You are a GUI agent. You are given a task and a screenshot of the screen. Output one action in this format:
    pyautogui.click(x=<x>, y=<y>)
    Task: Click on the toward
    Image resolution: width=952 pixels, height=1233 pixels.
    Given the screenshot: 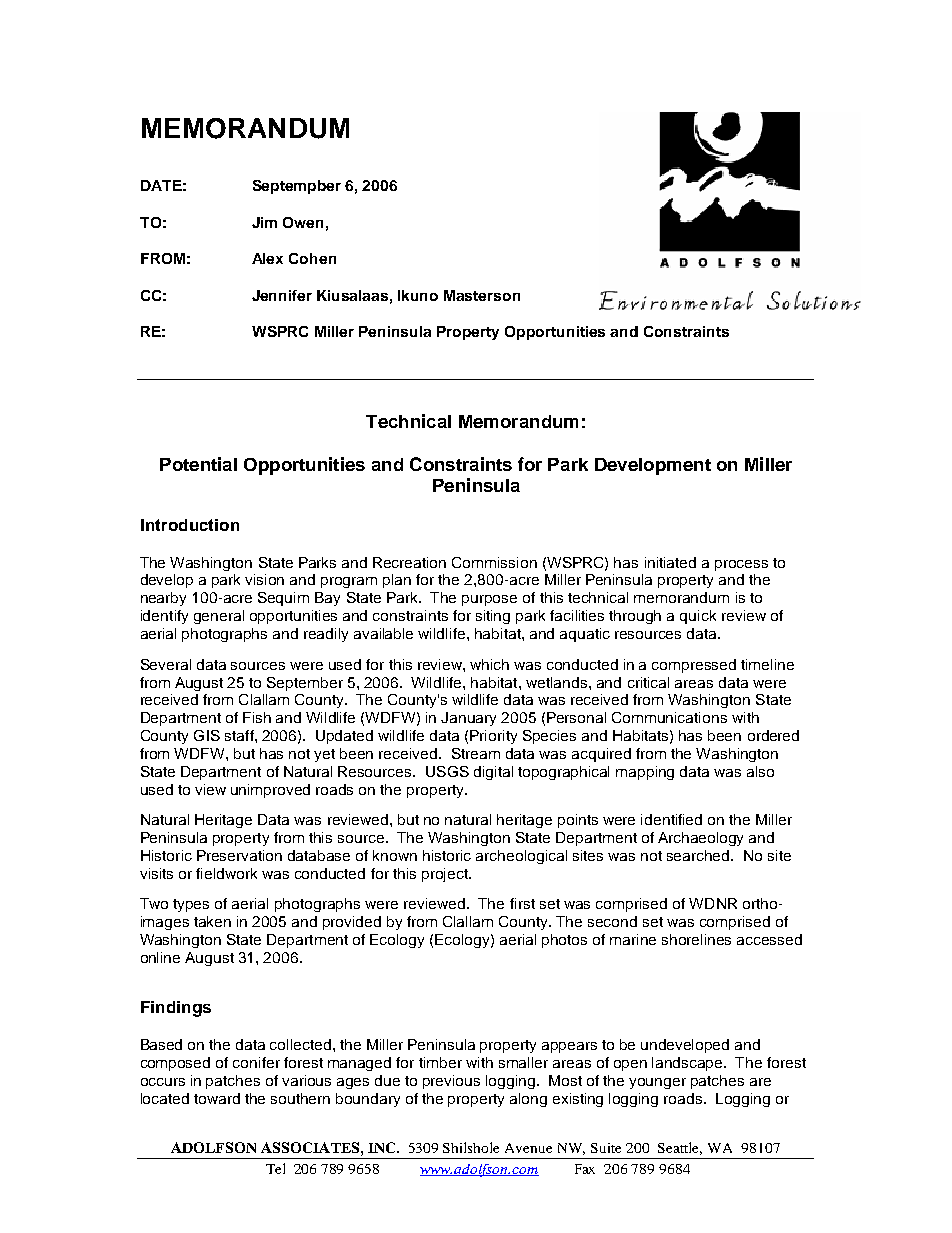 What is the action you would take?
    pyautogui.click(x=217, y=1098)
